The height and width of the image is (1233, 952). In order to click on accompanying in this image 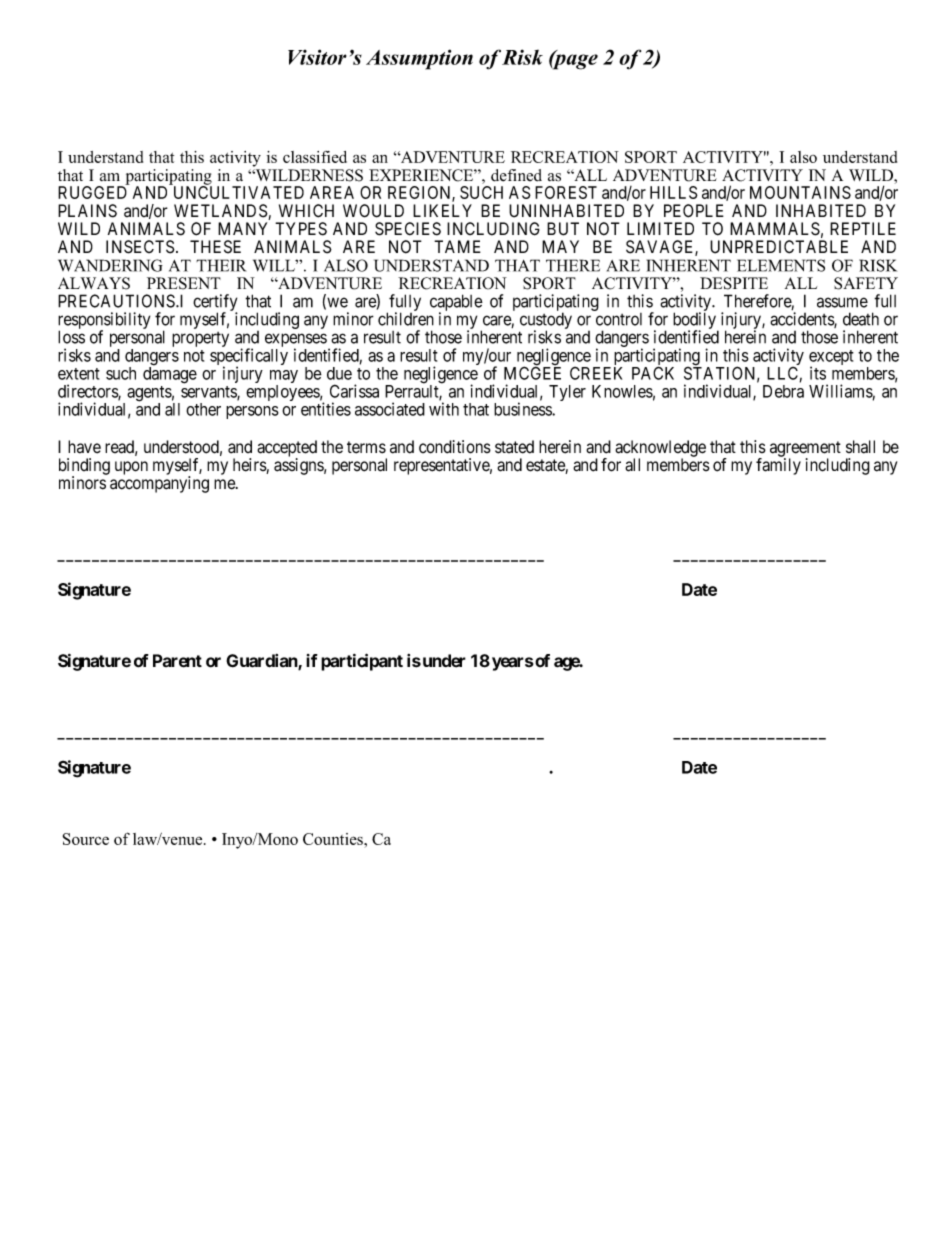, I will do `click(159, 484)`.
